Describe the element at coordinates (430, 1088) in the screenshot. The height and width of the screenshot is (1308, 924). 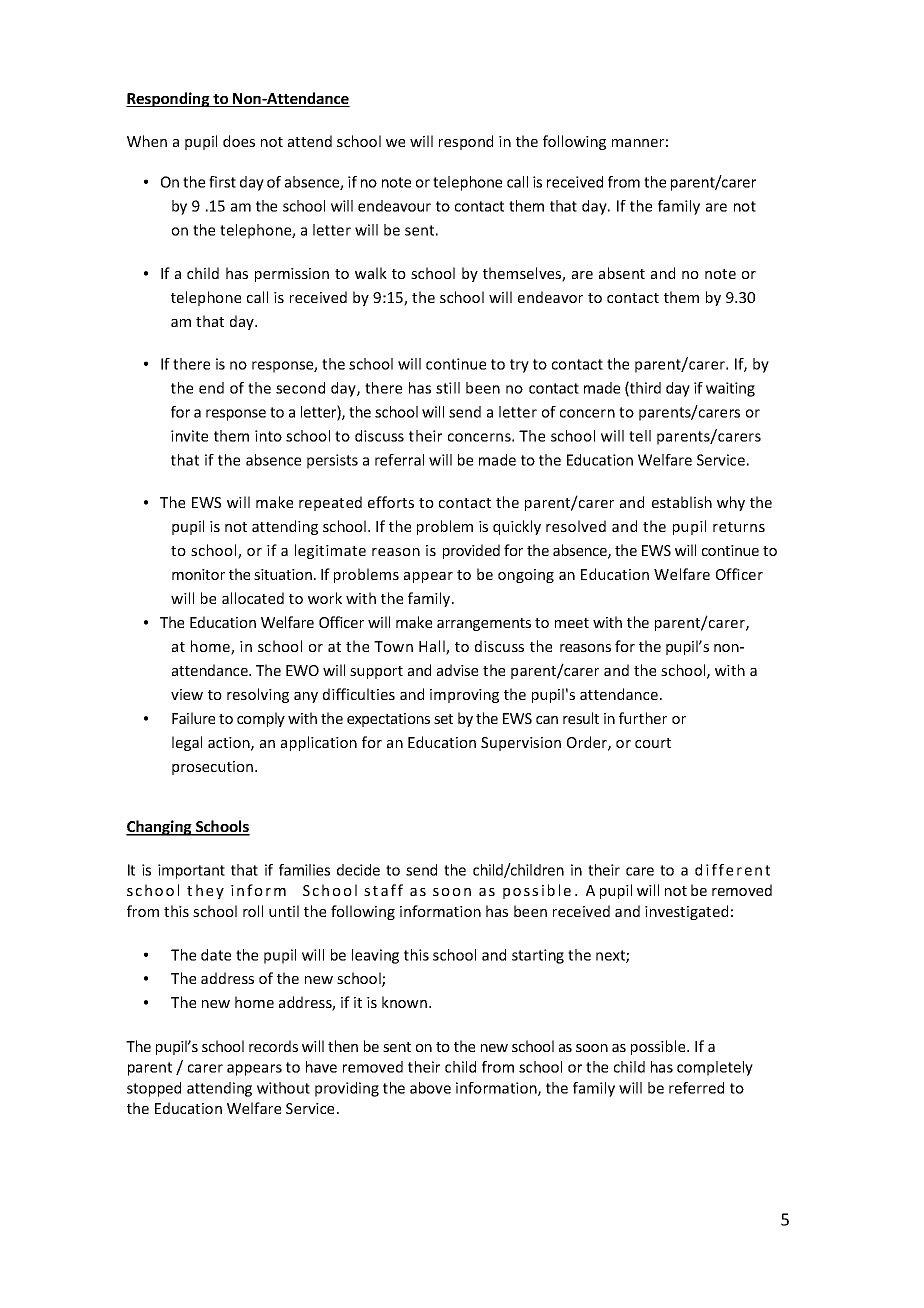
I see `above` at that location.
